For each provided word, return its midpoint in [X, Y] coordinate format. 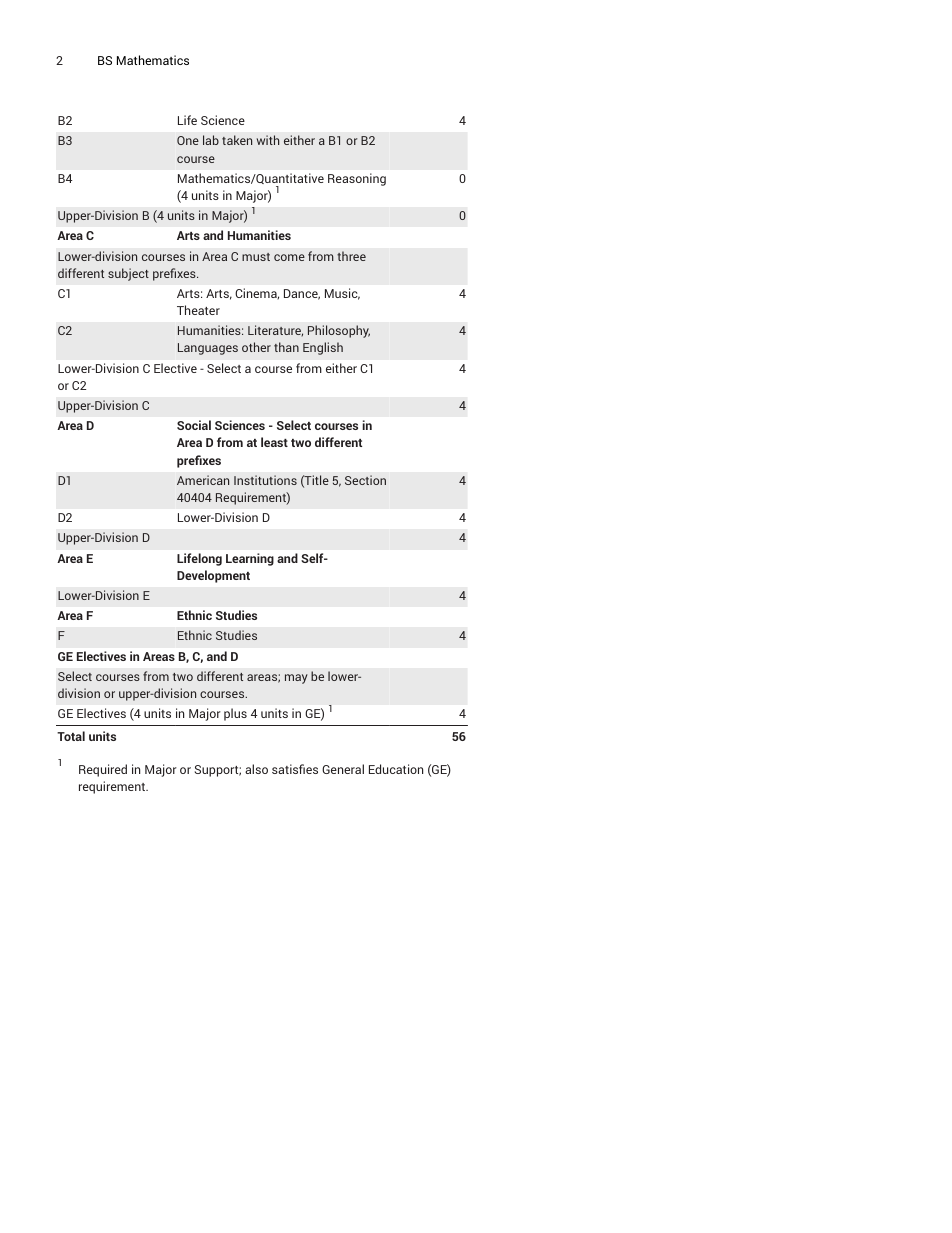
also [256, 769]
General [343, 769]
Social [194, 425]
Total [71, 736]
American [203, 480]
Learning [250, 559]
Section [365, 480]
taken [237, 140]
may [296, 679]
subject [128, 274]
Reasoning [357, 179]
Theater [198, 310]
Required [103, 770]
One [188, 140]
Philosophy [339, 331]
